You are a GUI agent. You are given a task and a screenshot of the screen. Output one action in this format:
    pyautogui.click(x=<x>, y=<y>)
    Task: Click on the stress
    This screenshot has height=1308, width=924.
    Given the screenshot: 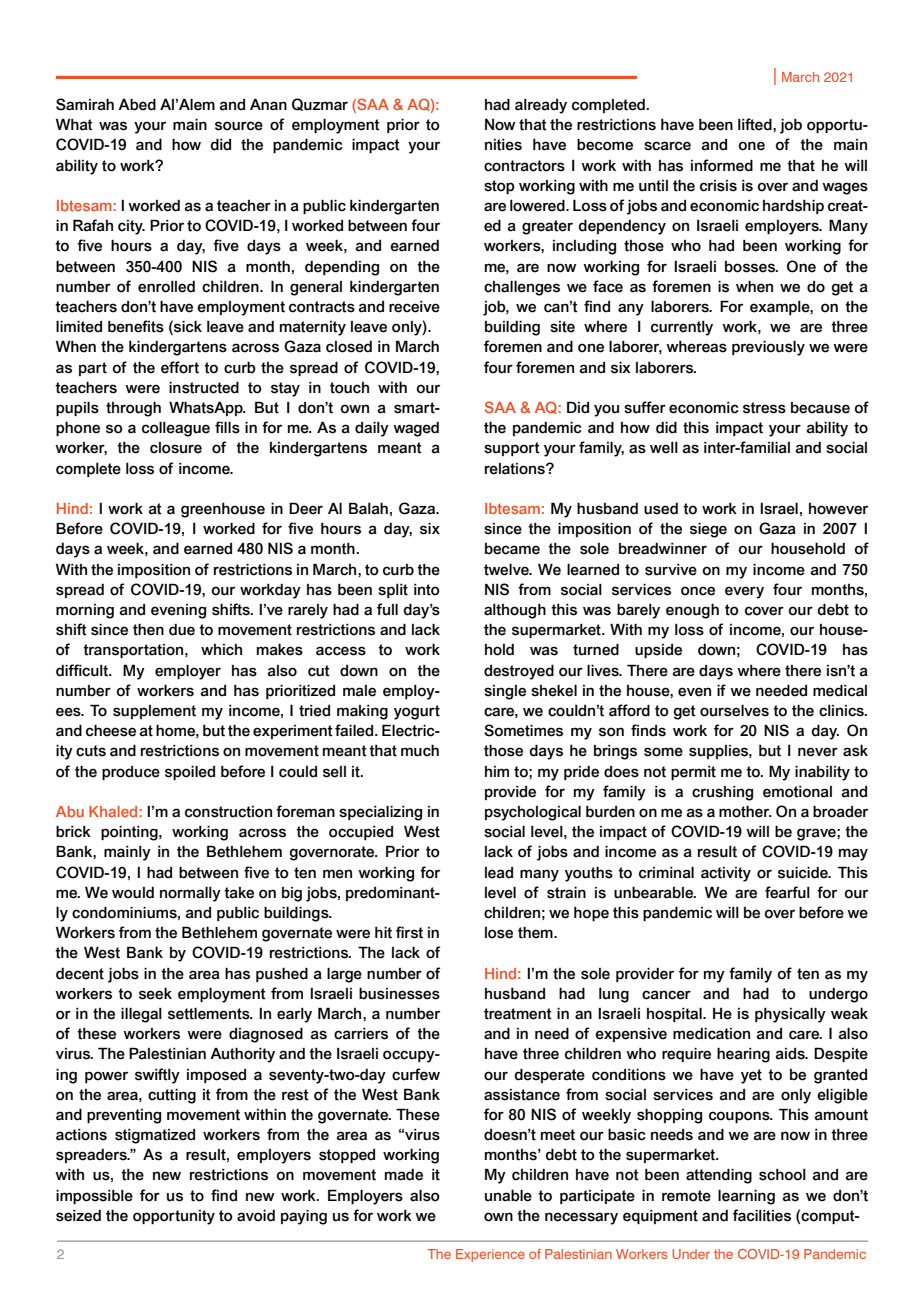 What is the action you would take?
    pyautogui.click(x=764, y=408)
